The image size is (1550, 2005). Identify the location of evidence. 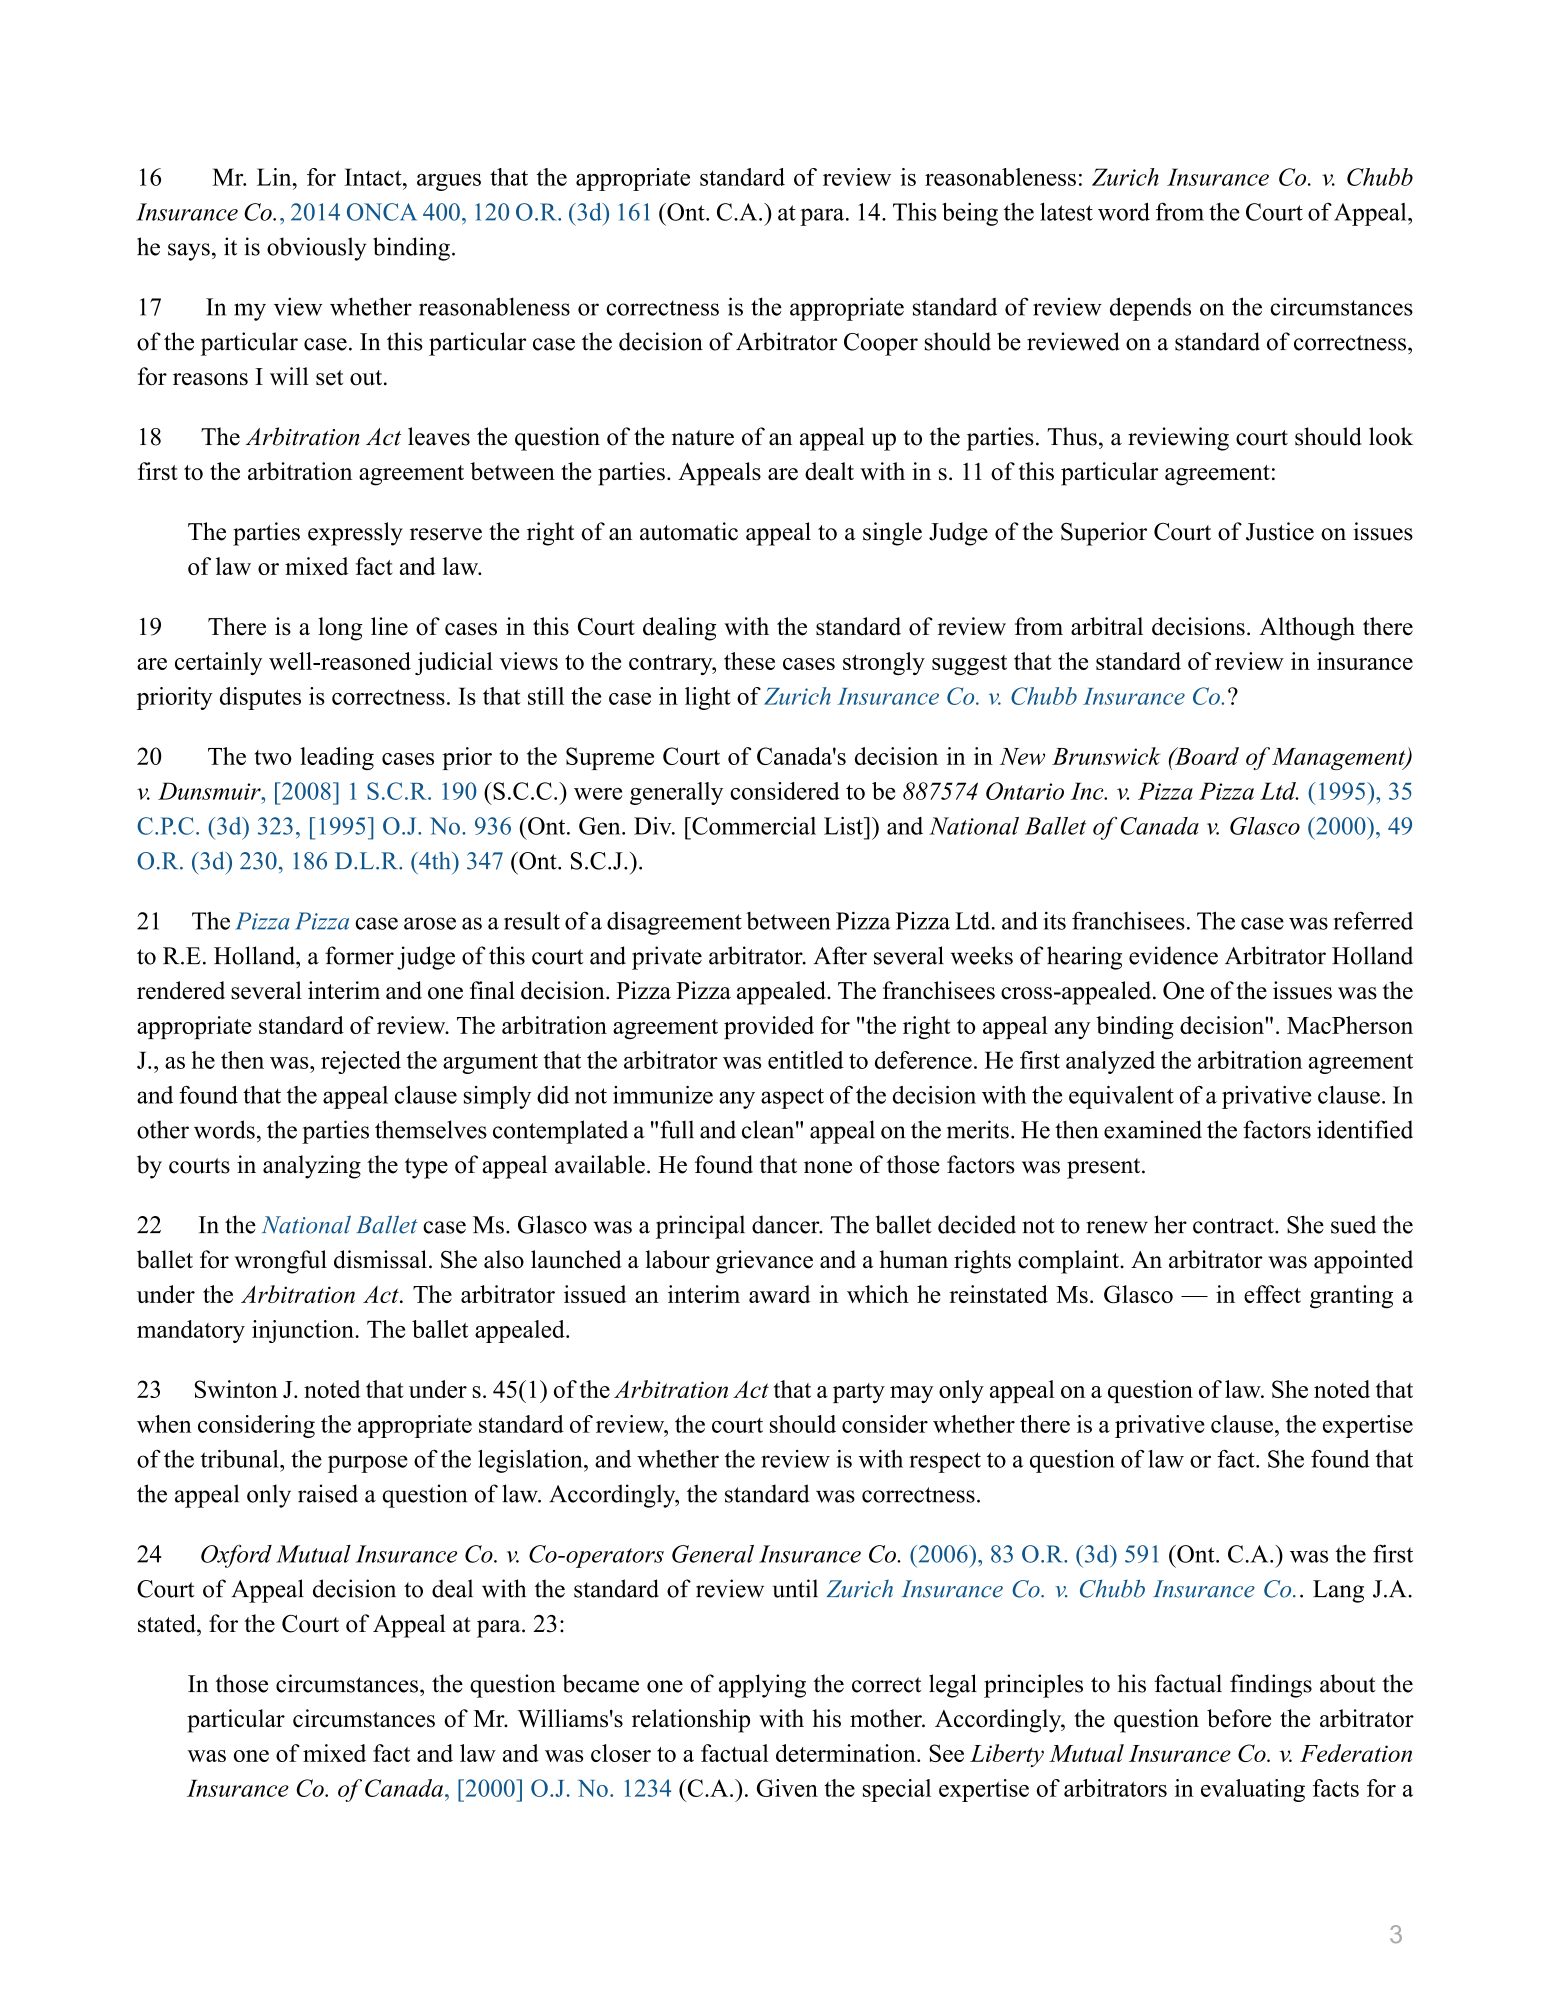
(1173, 955).
